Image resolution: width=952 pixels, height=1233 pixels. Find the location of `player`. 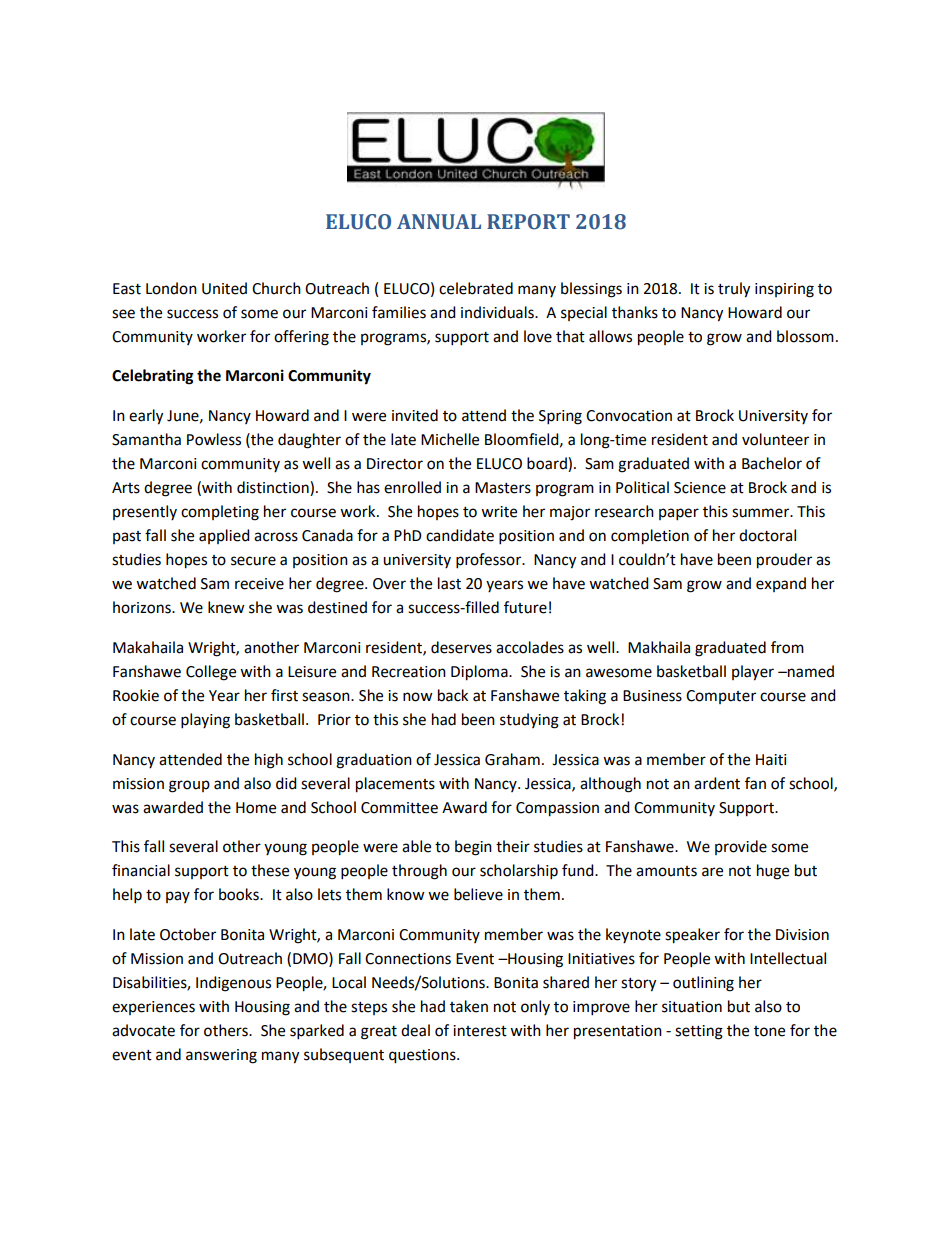

player is located at coordinates (753, 673).
